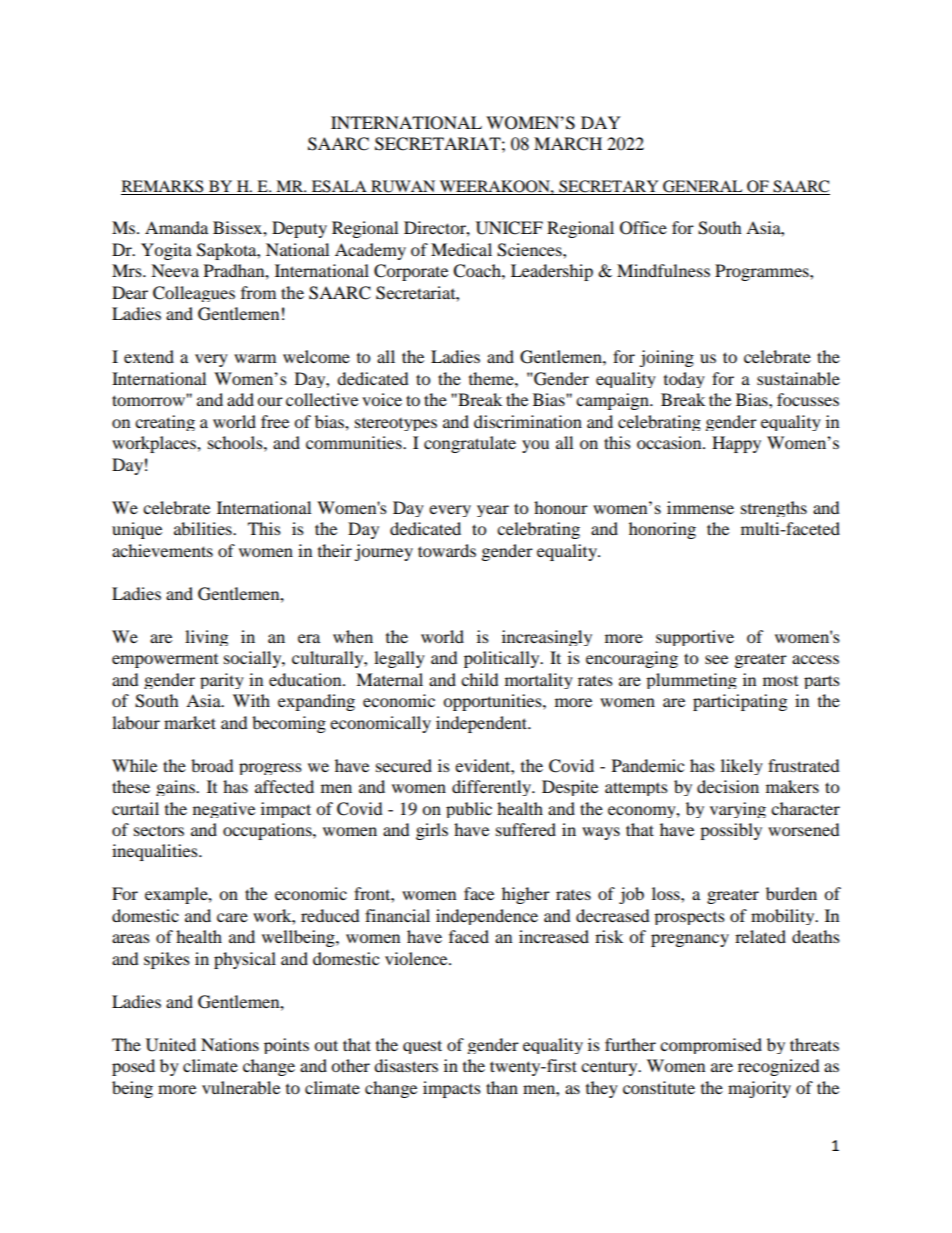 The height and width of the screenshot is (1233, 952). What do you see at coordinates (206, 638) in the screenshot?
I see `living` at bounding box center [206, 638].
